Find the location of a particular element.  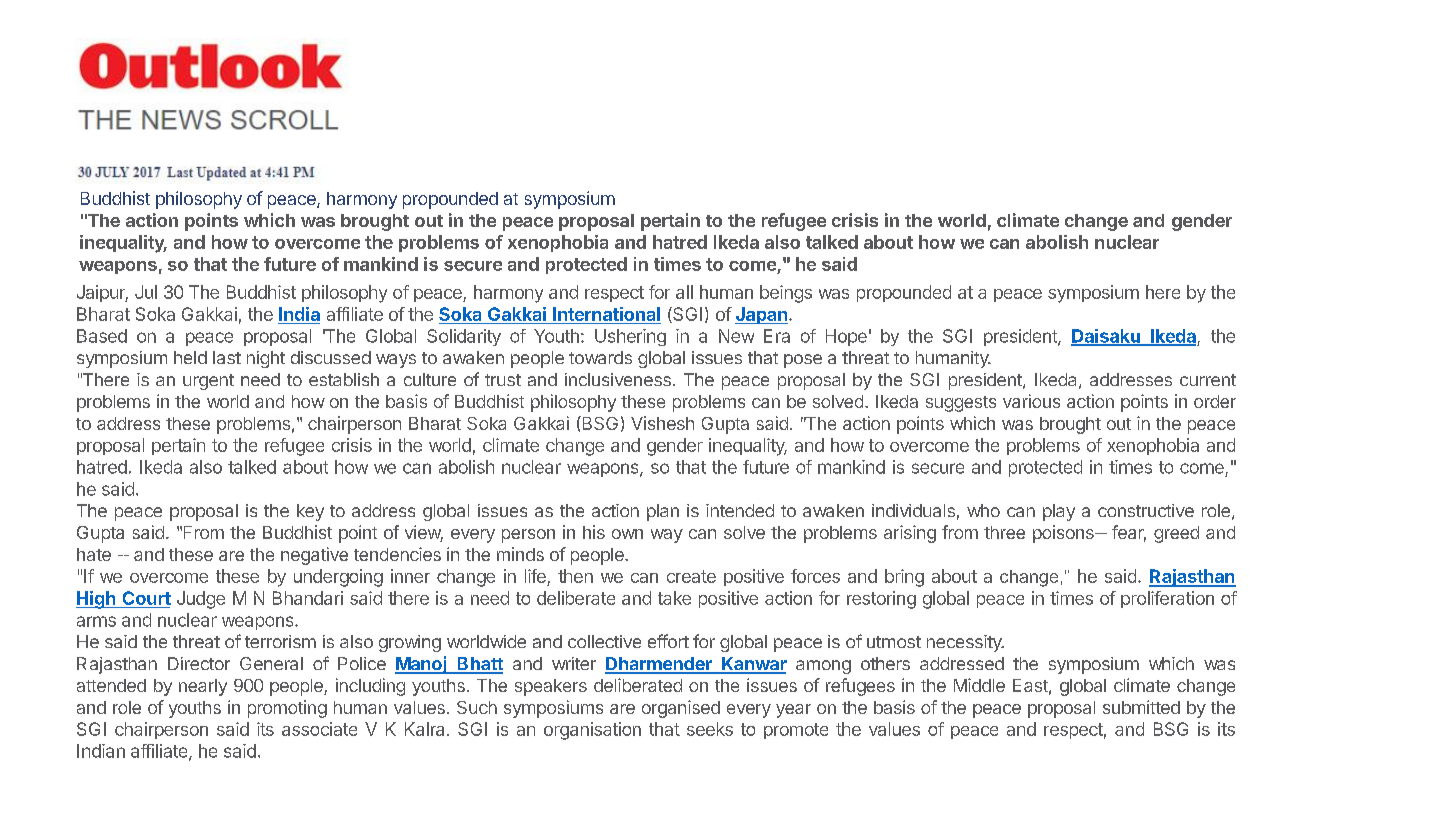

International is located at coordinates (606, 314).
